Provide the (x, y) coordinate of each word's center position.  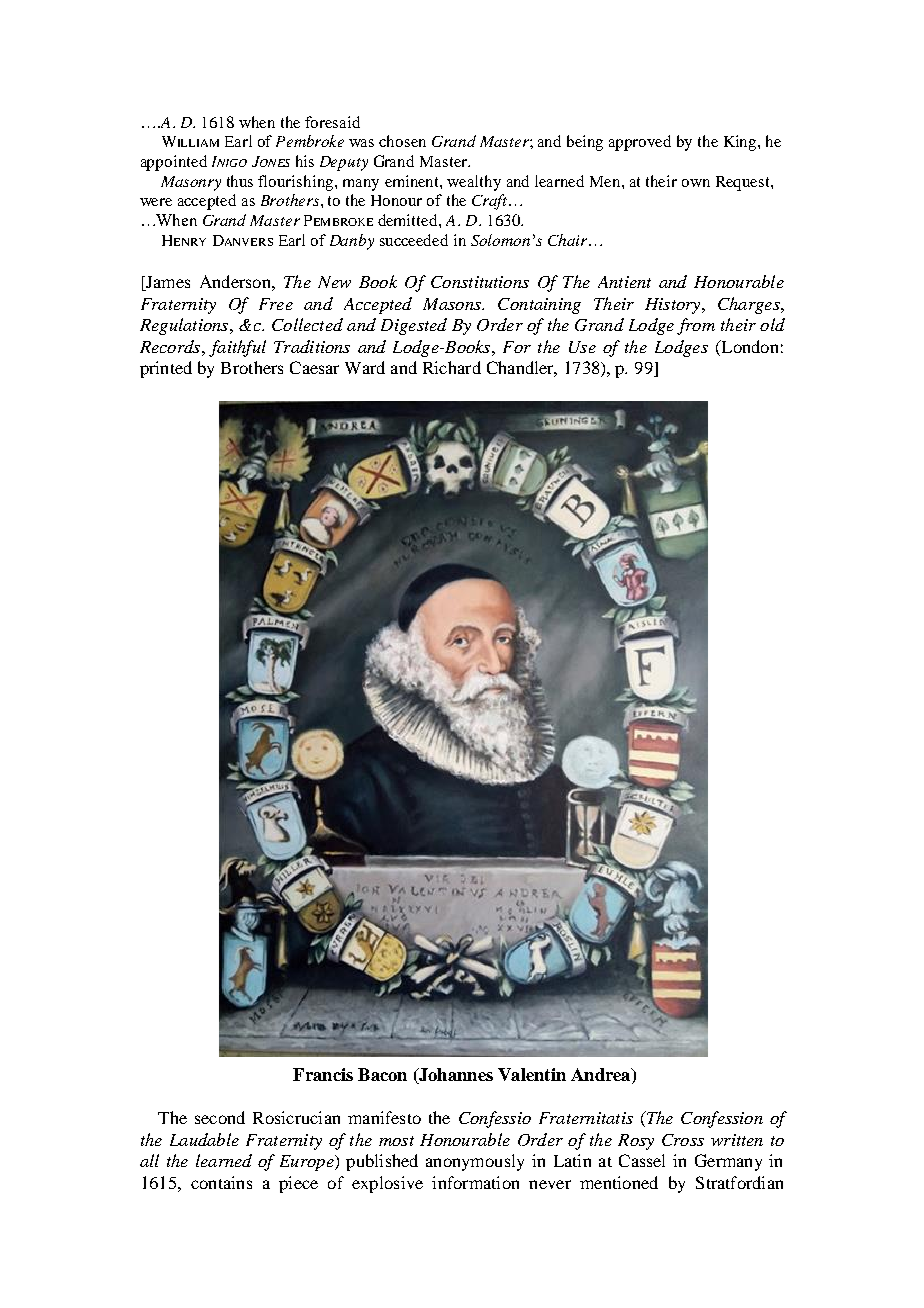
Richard (452, 367)
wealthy (474, 183)
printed (166, 369)
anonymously (475, 1162)
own (696, 183)
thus (240, 181)
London (748, 346)
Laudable (204, 1139)
